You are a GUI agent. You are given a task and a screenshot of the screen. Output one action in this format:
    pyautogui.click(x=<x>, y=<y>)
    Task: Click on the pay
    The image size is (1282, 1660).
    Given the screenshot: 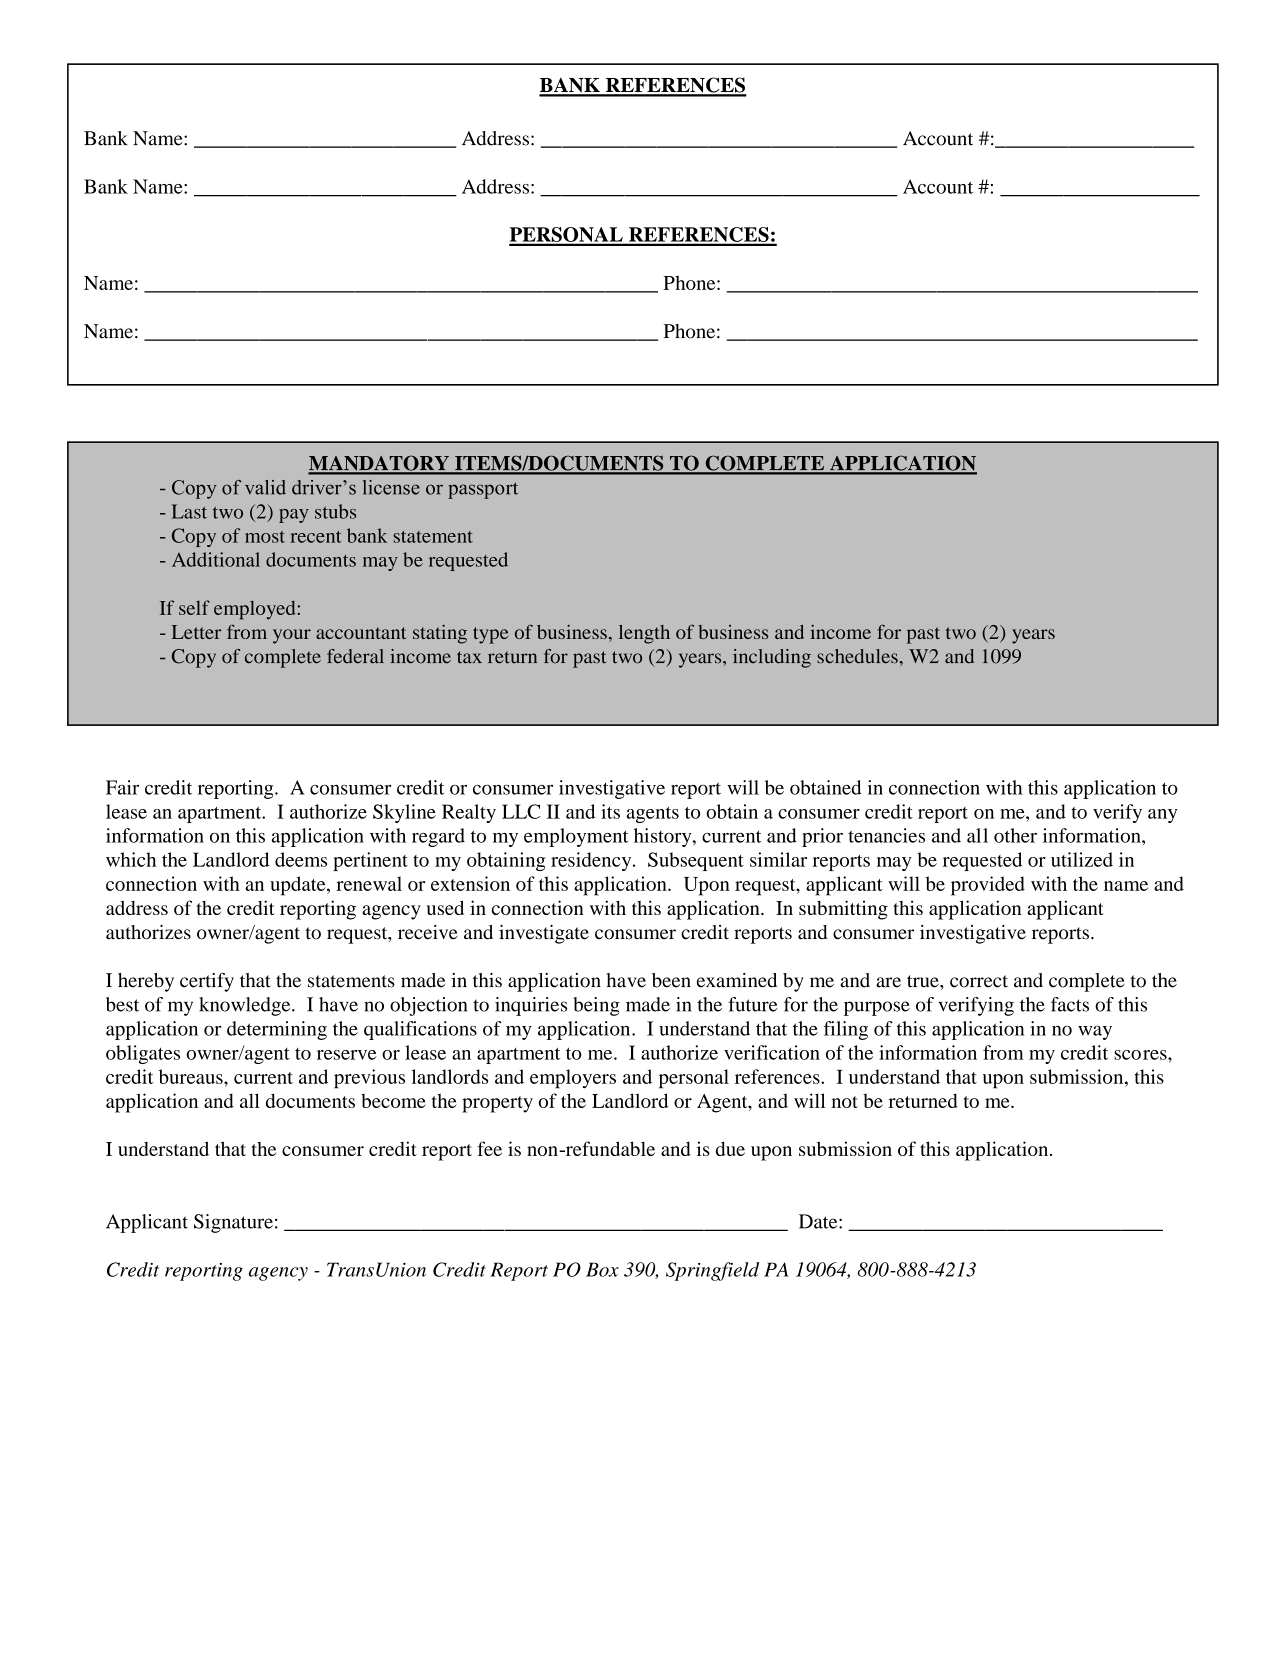 What is the action you would take?
    pyautogui.click(x=294, y=516)
